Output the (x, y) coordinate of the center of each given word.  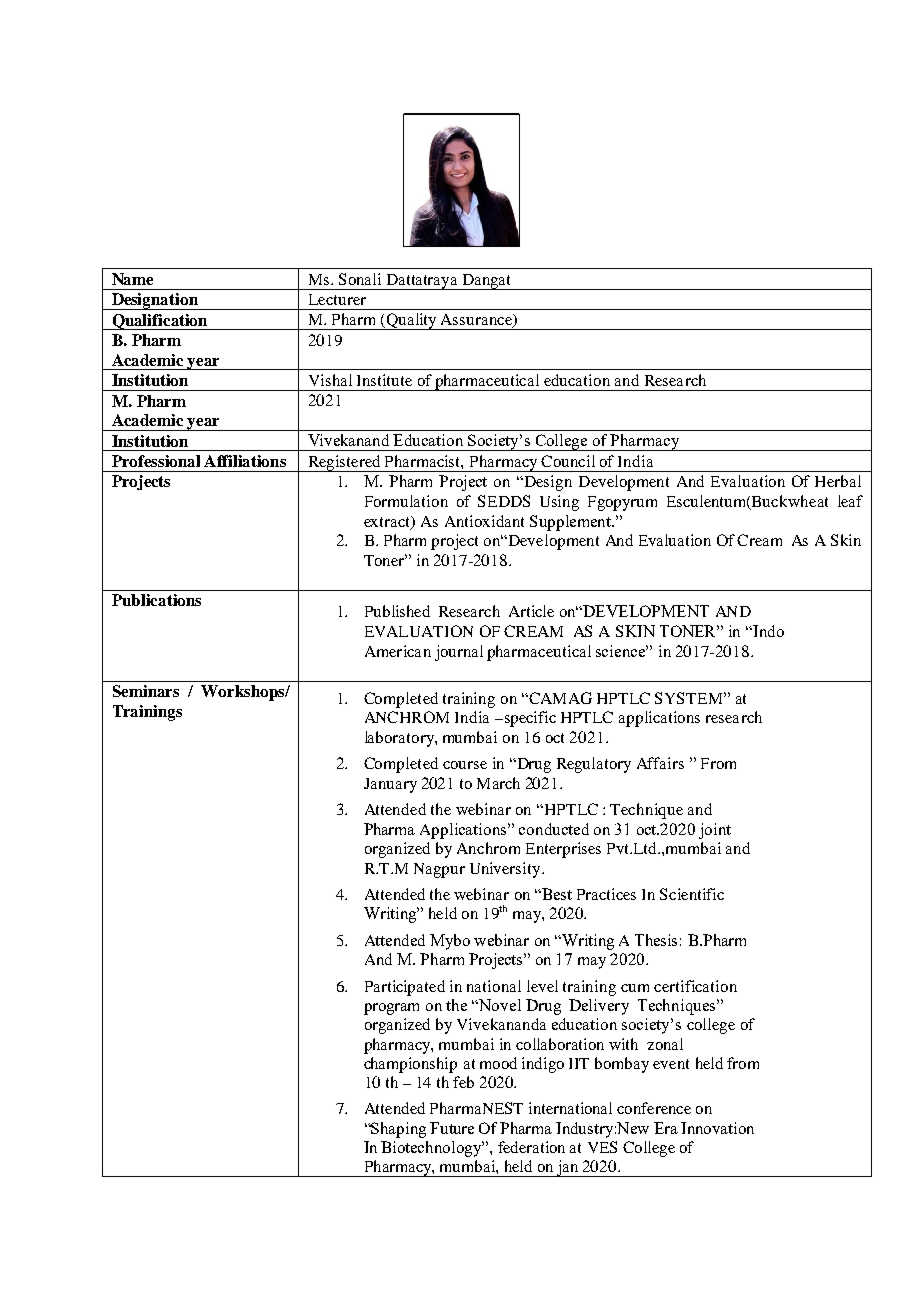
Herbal (838, 481)
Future (452, 1128)
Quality (411, 321)
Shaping (398, 1130)
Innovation (717, 1128)
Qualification (160, 322)
